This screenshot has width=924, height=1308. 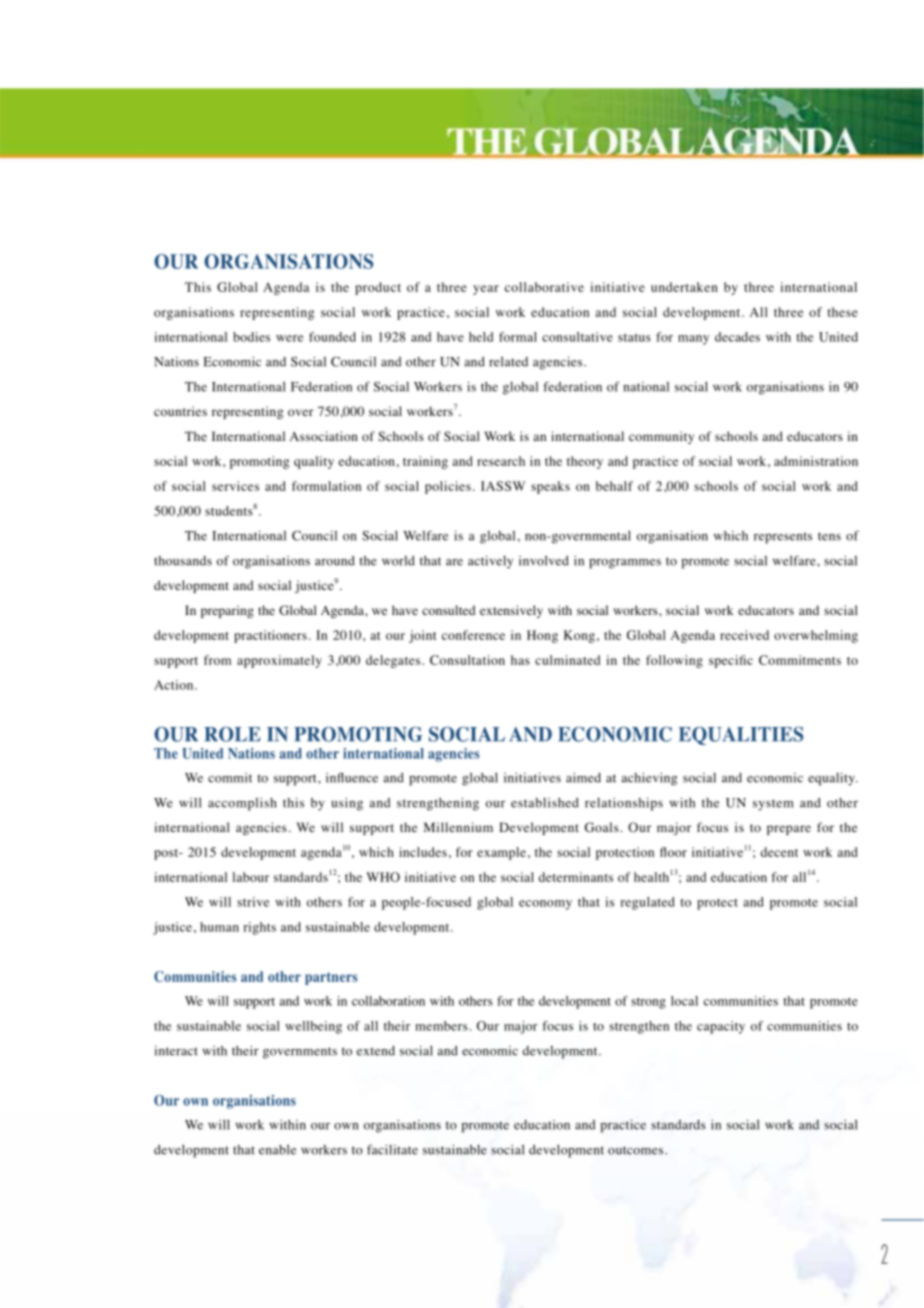 What do you see at coordinates (232, 734) in the screenshot?
I see `ROLE` at bounding box center [232, 734].
